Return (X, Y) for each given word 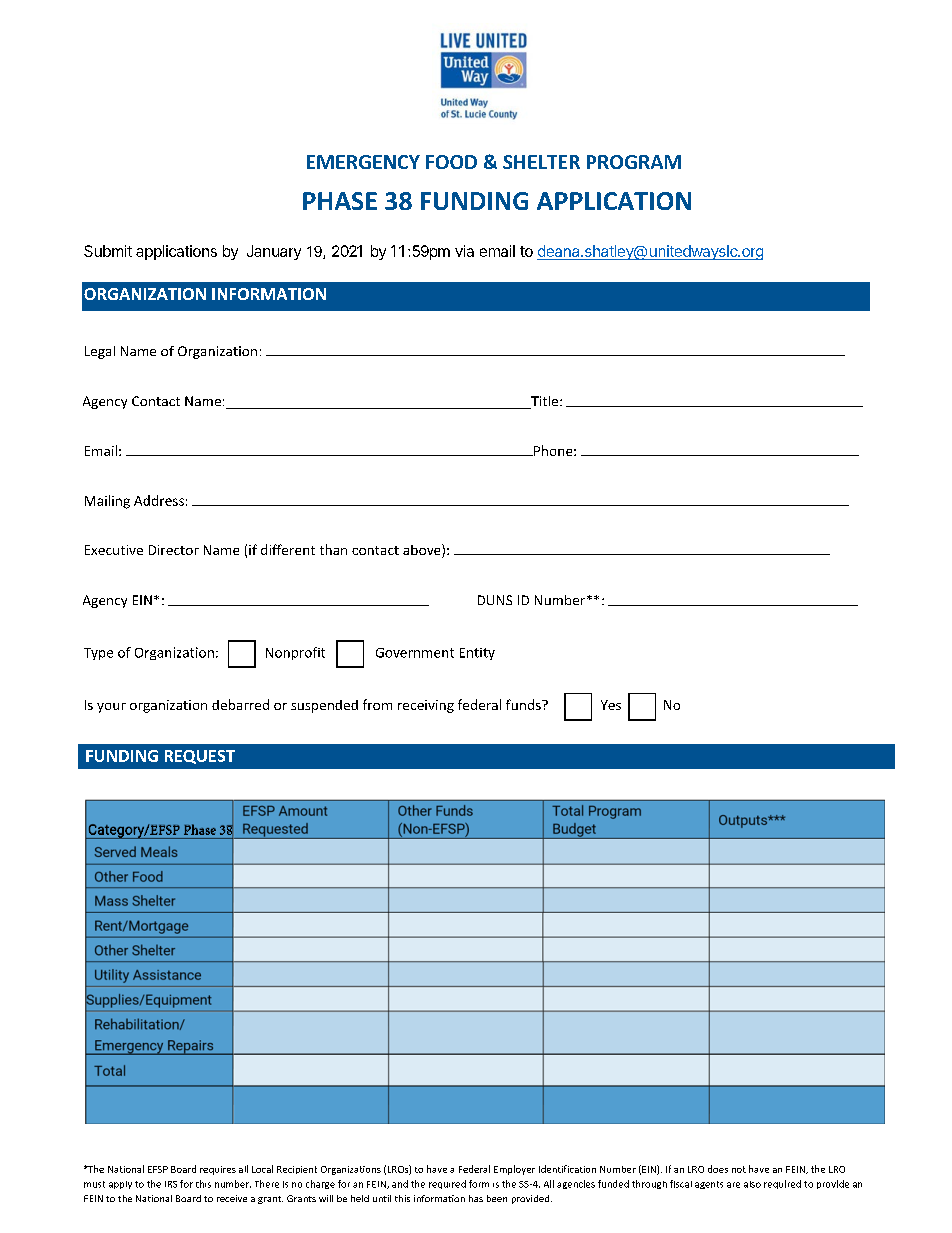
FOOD (451, 162)
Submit (108, 251)
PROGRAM (634, 162)
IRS (171, 1184)
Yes (611, 705)
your (111, 708)
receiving (426, 706)
